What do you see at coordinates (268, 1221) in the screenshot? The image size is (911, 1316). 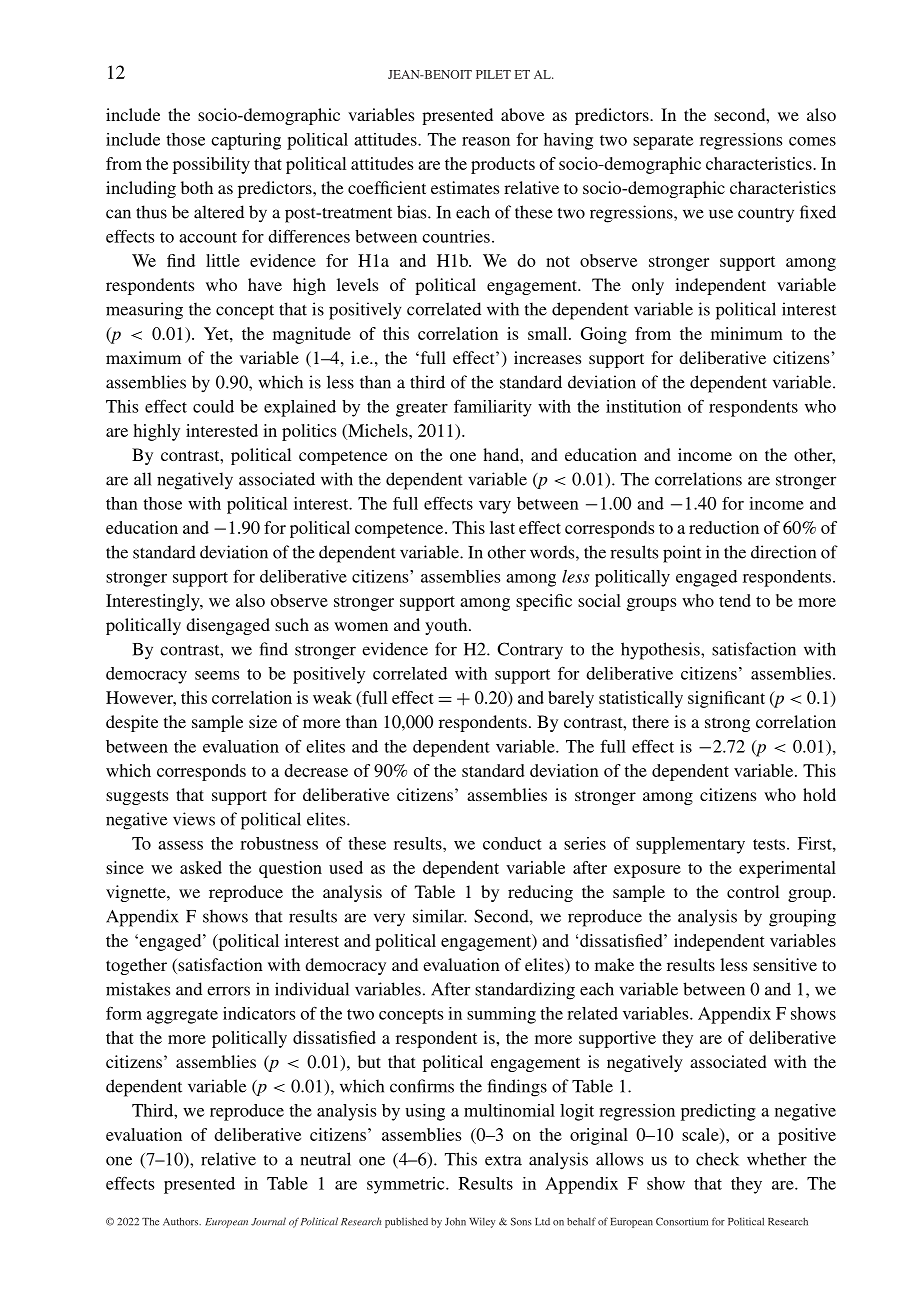 I see `Journal` at bounding box center [268, 1221].
